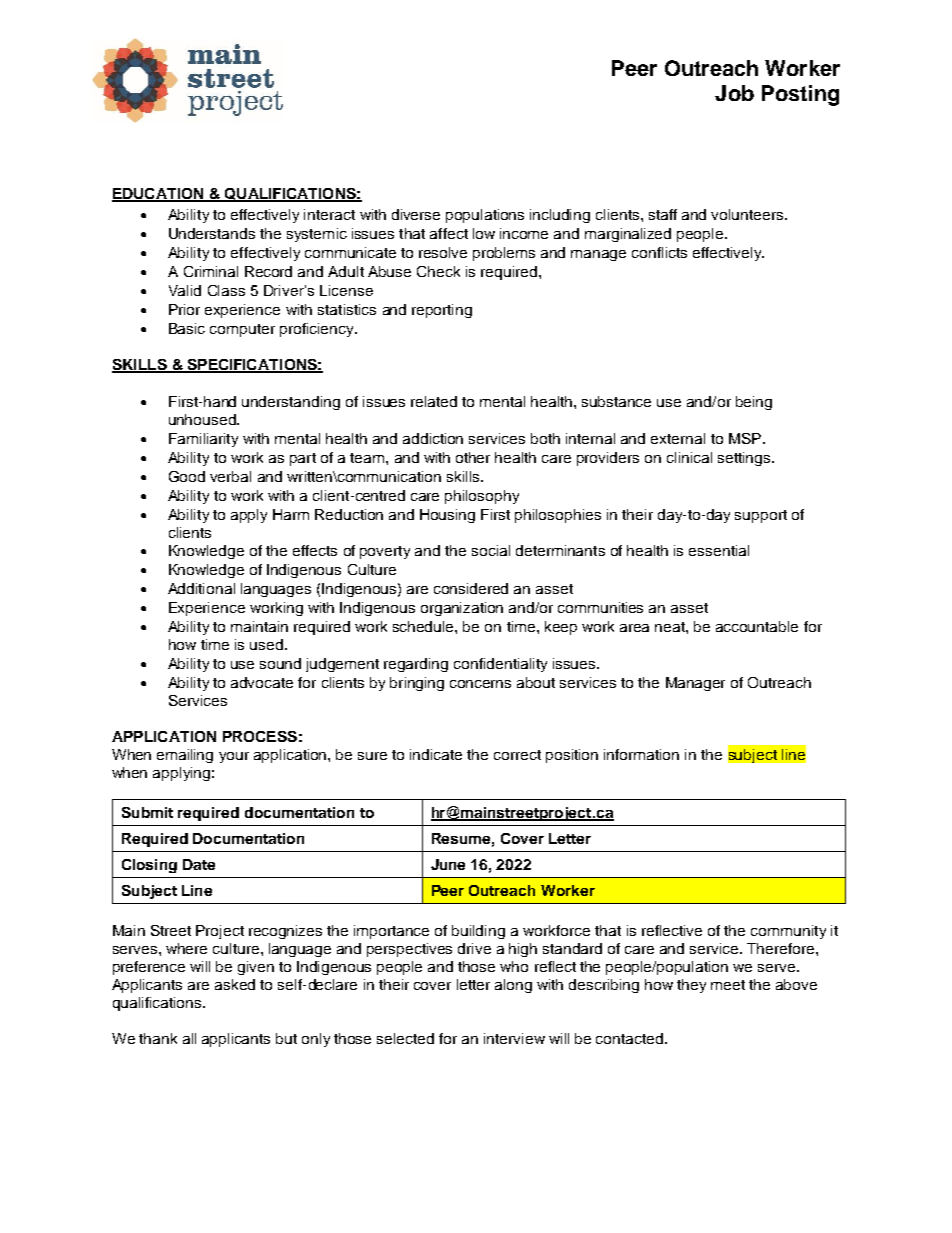  Describe the element at coordinates (491, 550) in the screenshot. I see `social` at that location.
